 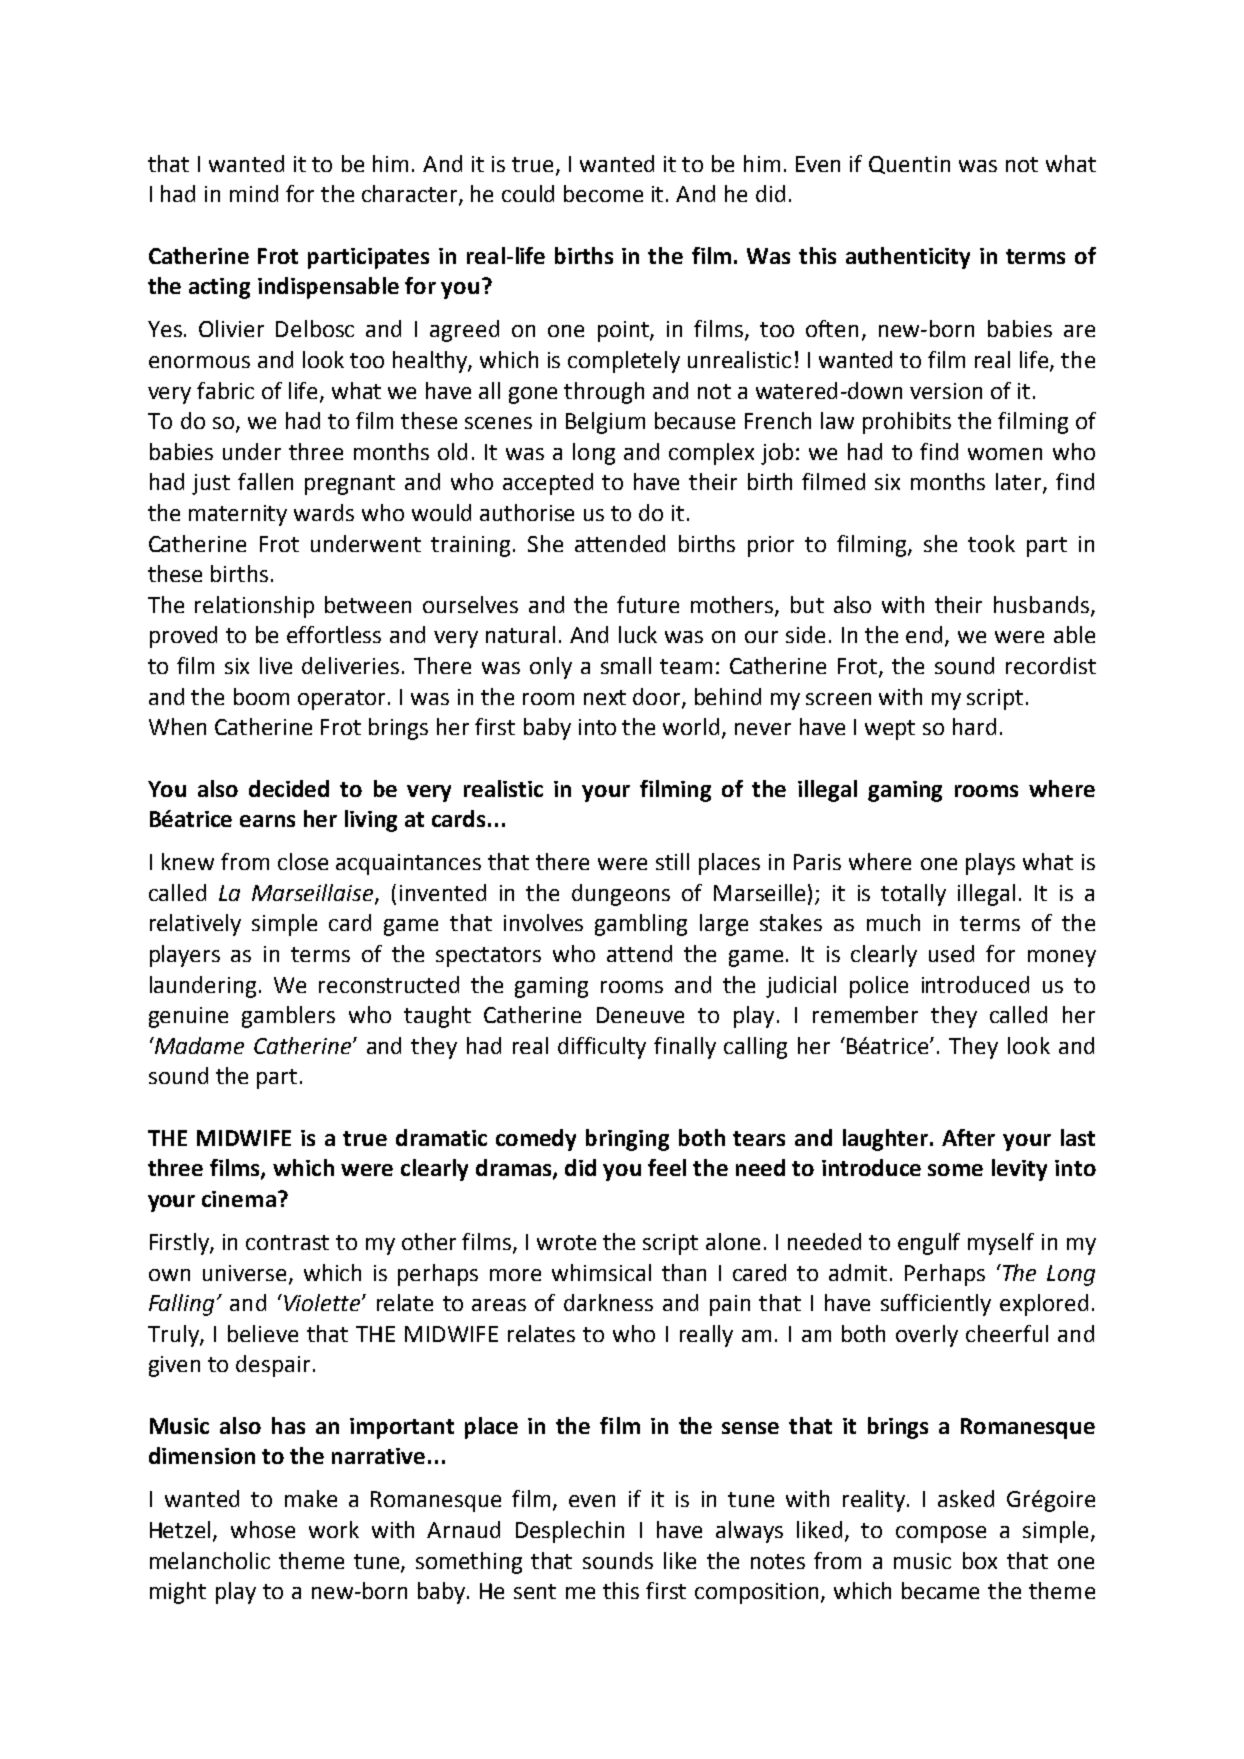 I want to click on become, so click(x=603, y=193).
